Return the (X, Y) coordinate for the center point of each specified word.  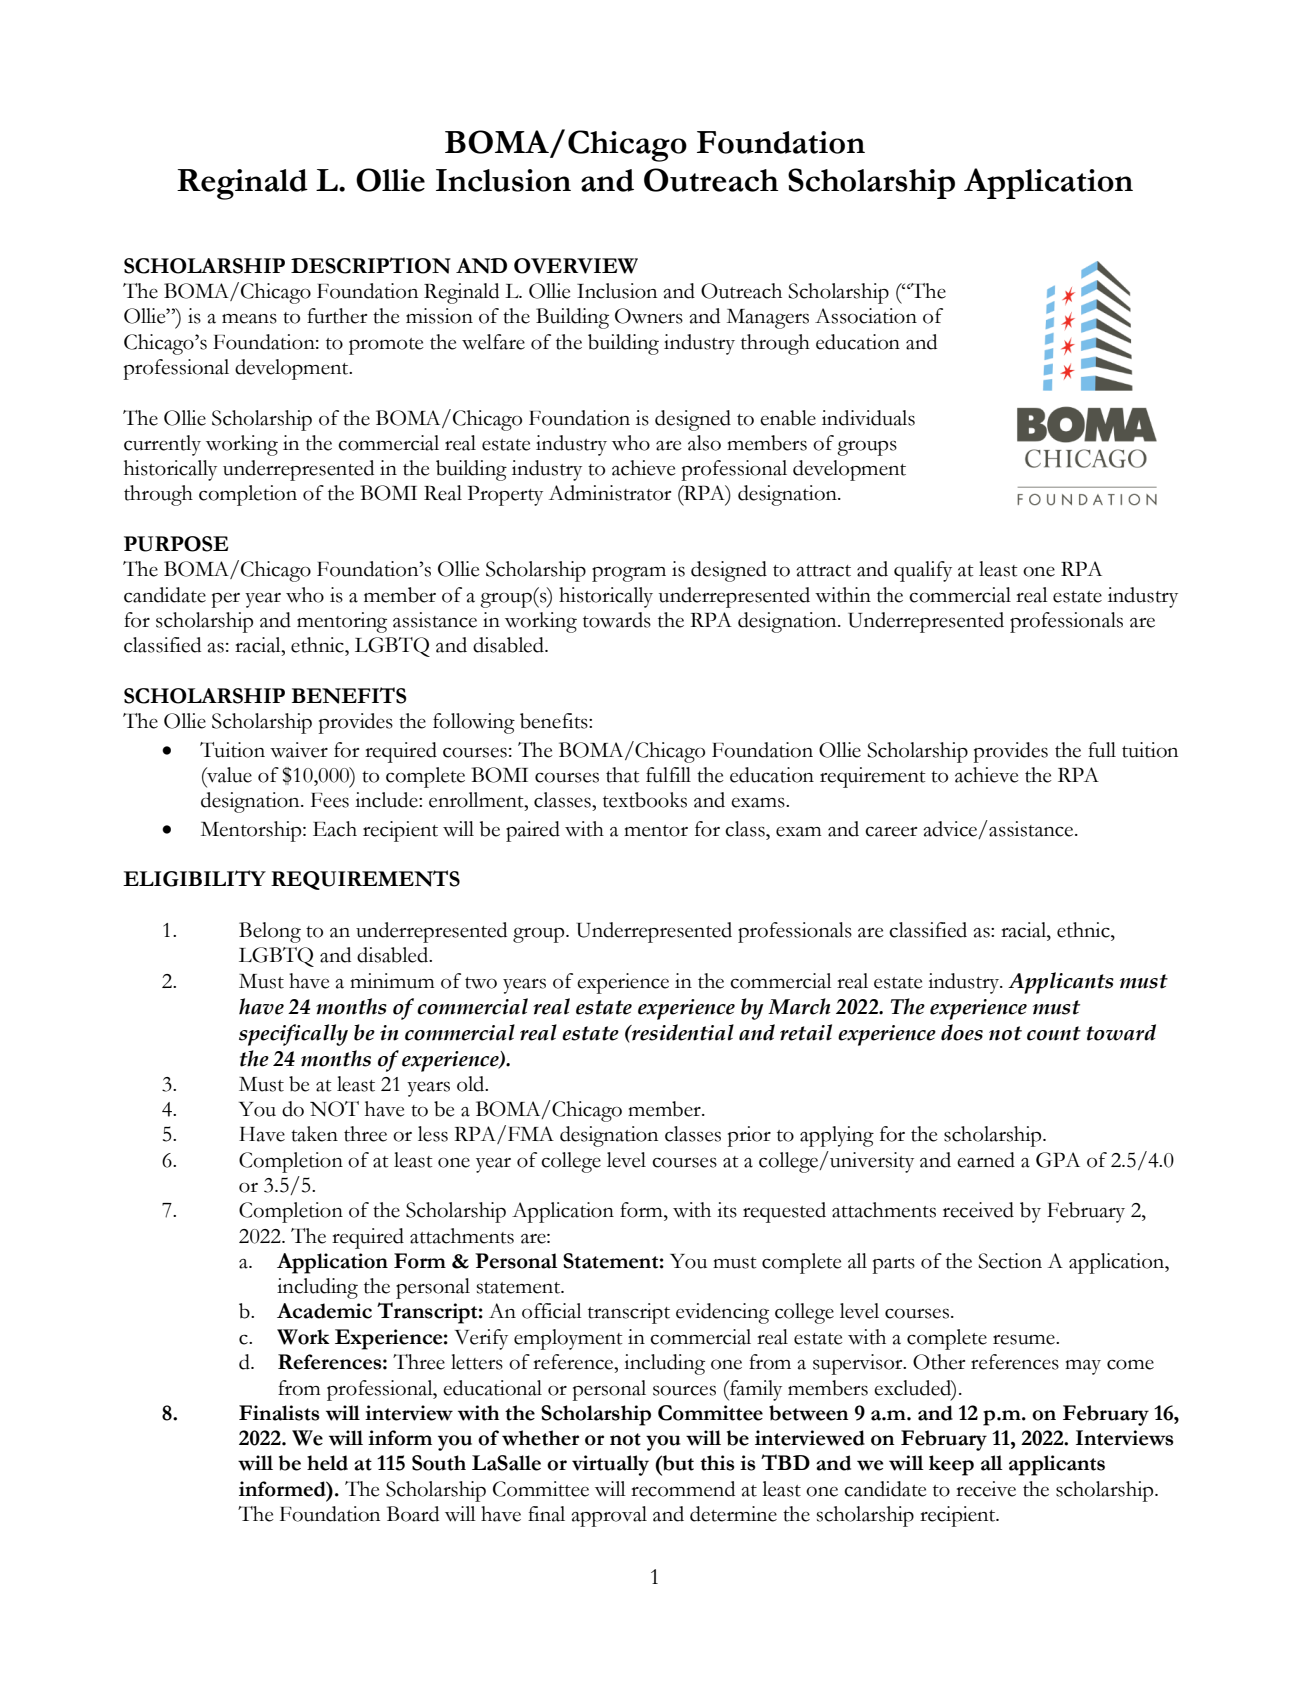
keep (951, 1465)
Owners (649, 316)
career (891, 832)
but (677, 1463)
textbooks (645, 800)
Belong (270, 932)
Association (866, 316)
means (249, 319)
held (327, 1463)
